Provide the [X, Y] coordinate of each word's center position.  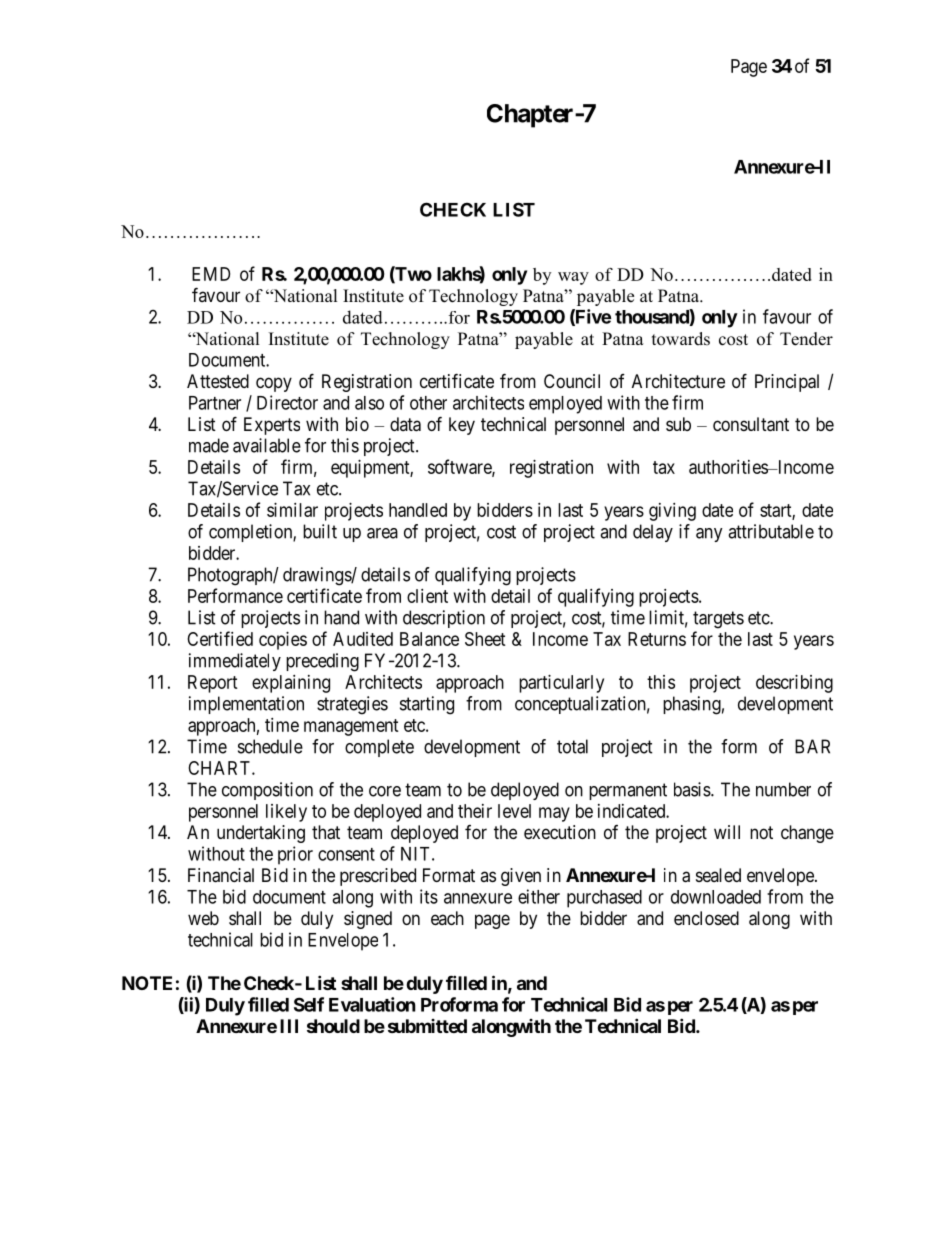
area [382, 533]
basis [693, 789]
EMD [211, 274]
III [289, 1026]
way [573, 278]
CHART [220, 768]
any [709, 535]
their [475, 811]
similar [292, 510]
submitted [427, 1026]
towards [681, 339]
